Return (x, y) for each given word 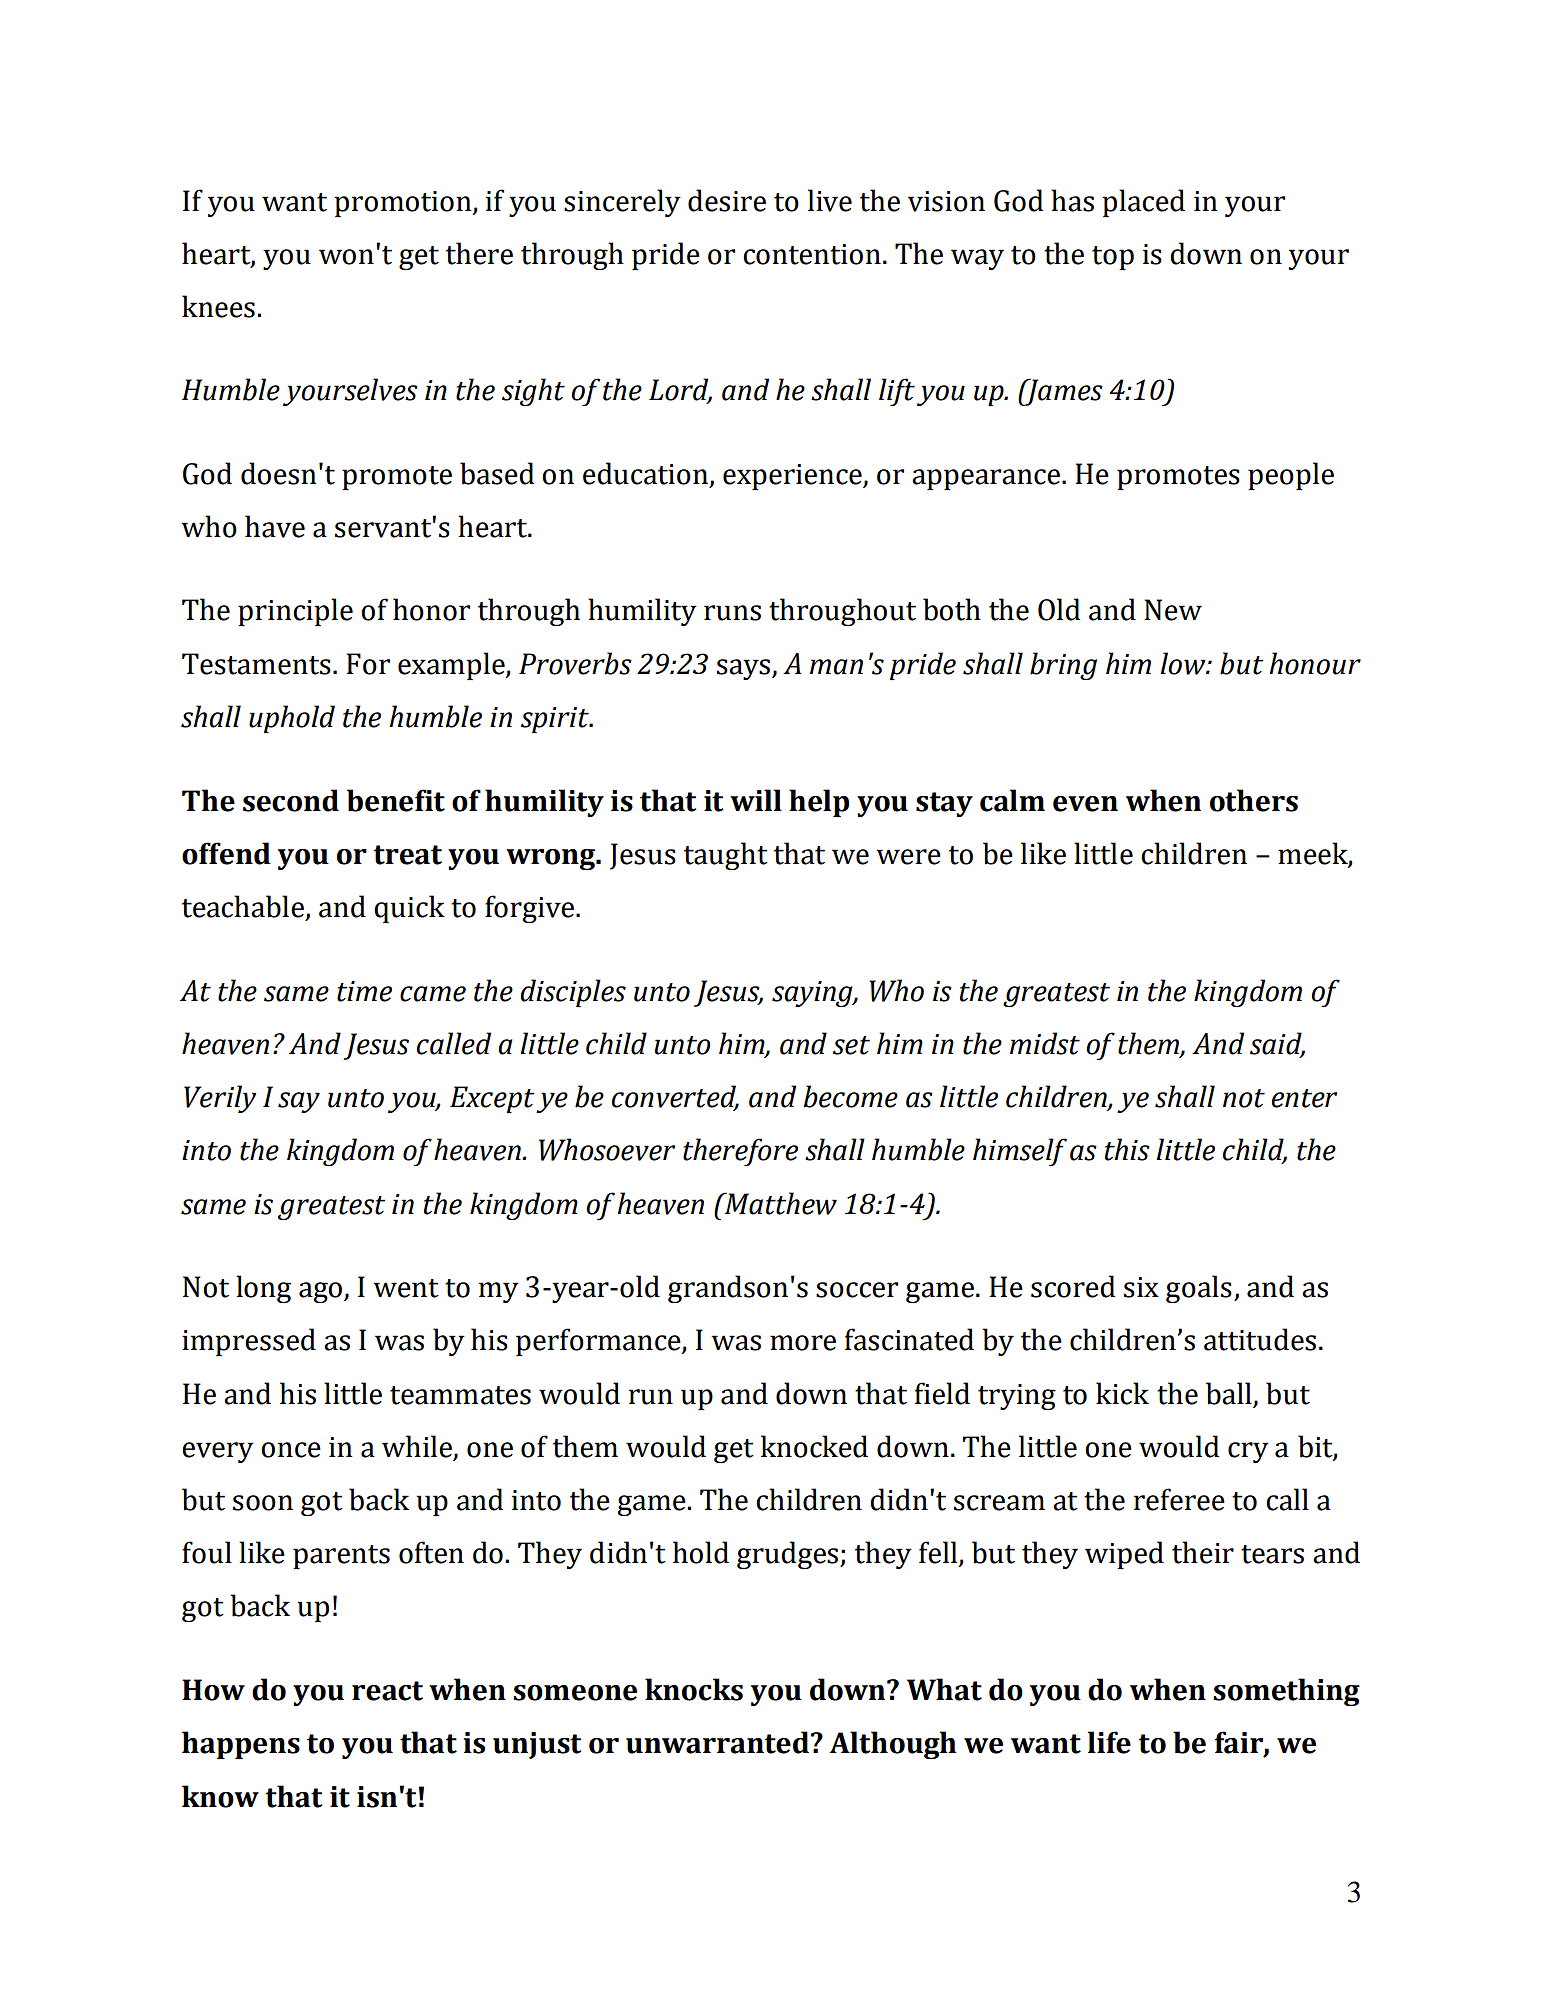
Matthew (780, 1203)
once (291, 1450)
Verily (220, 1099)
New (1173, 610)
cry (1248, 1452)
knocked (814, 1446)
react (387, 1691)
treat (408, 855)
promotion (404, 204)
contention (812, 254)
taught (726, 856)
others (1254, 800)
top (1113, 258)
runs (732, 613)
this (1127, 1149)
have (275, 526)
